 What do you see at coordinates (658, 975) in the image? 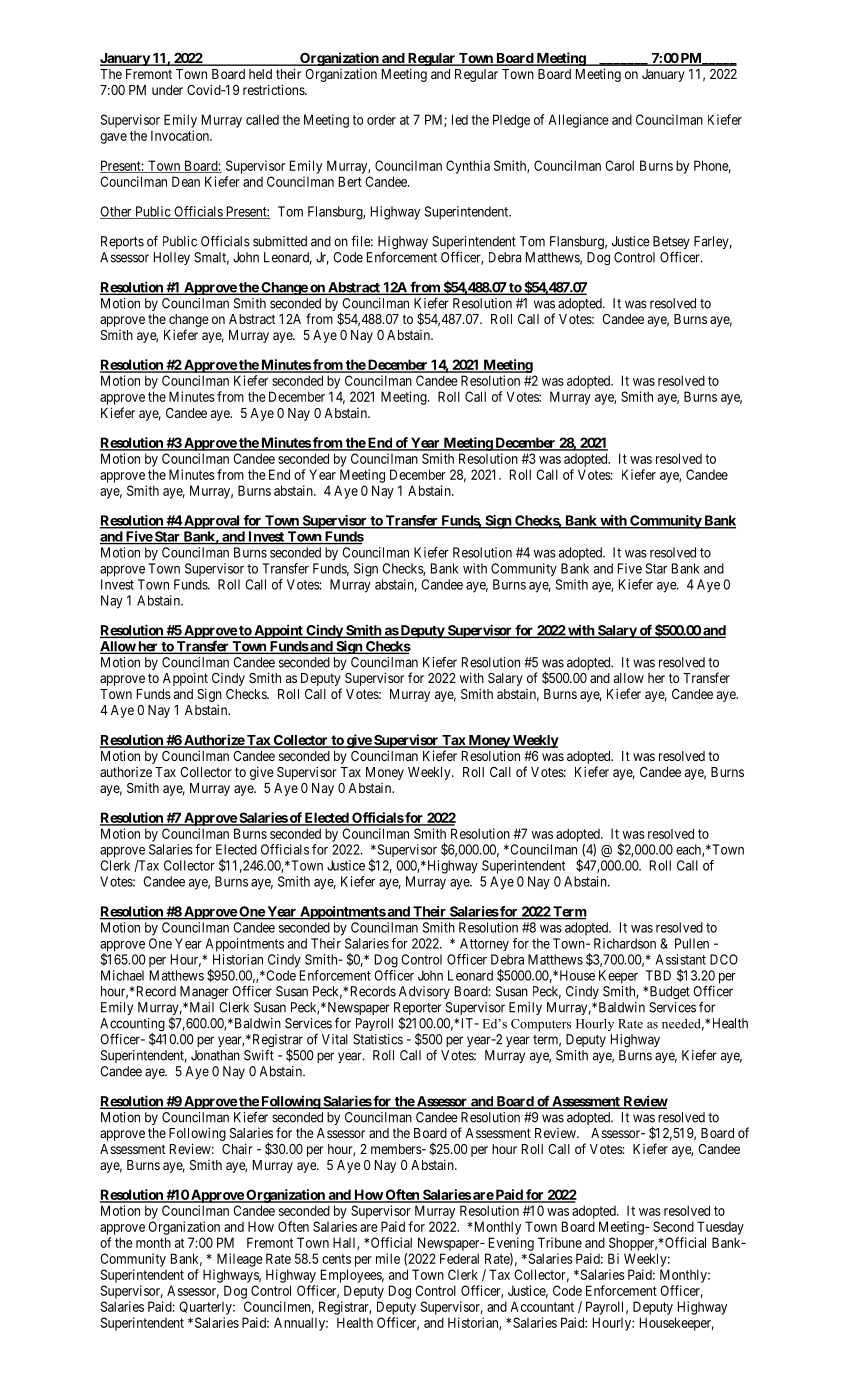
I see `TBD` at bounding box center [658, 975].
